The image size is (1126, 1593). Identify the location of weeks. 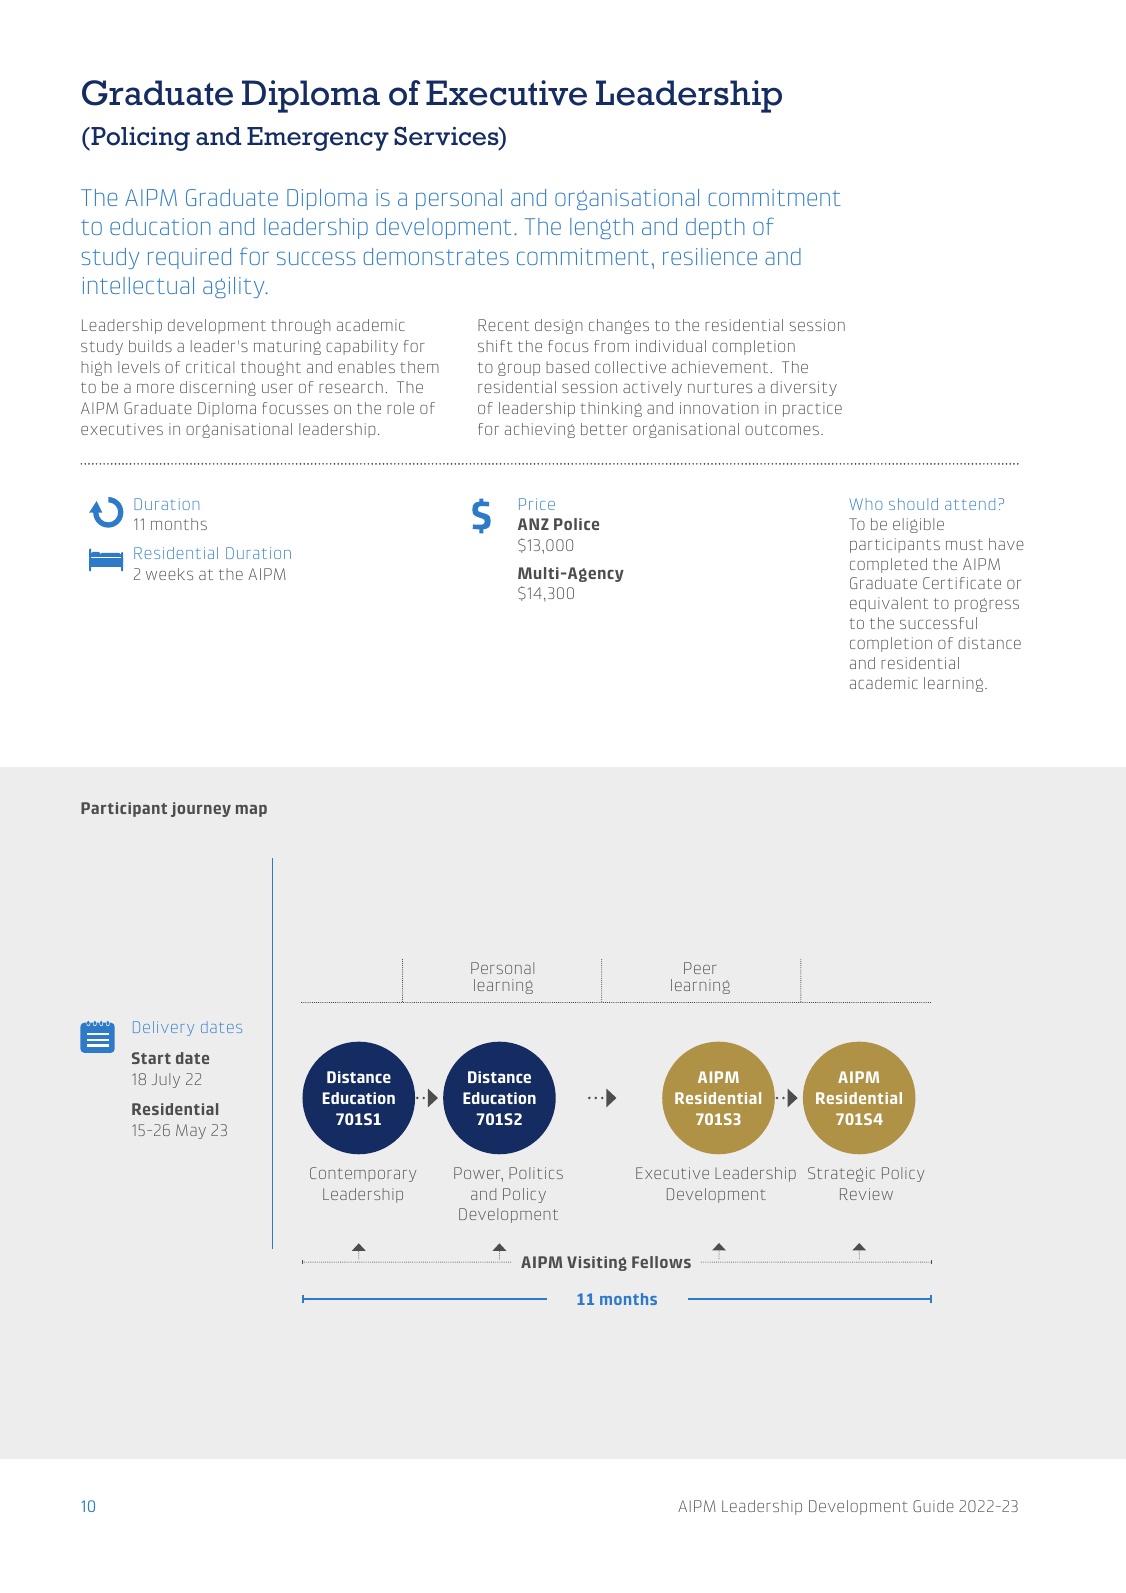
(169, 574).
